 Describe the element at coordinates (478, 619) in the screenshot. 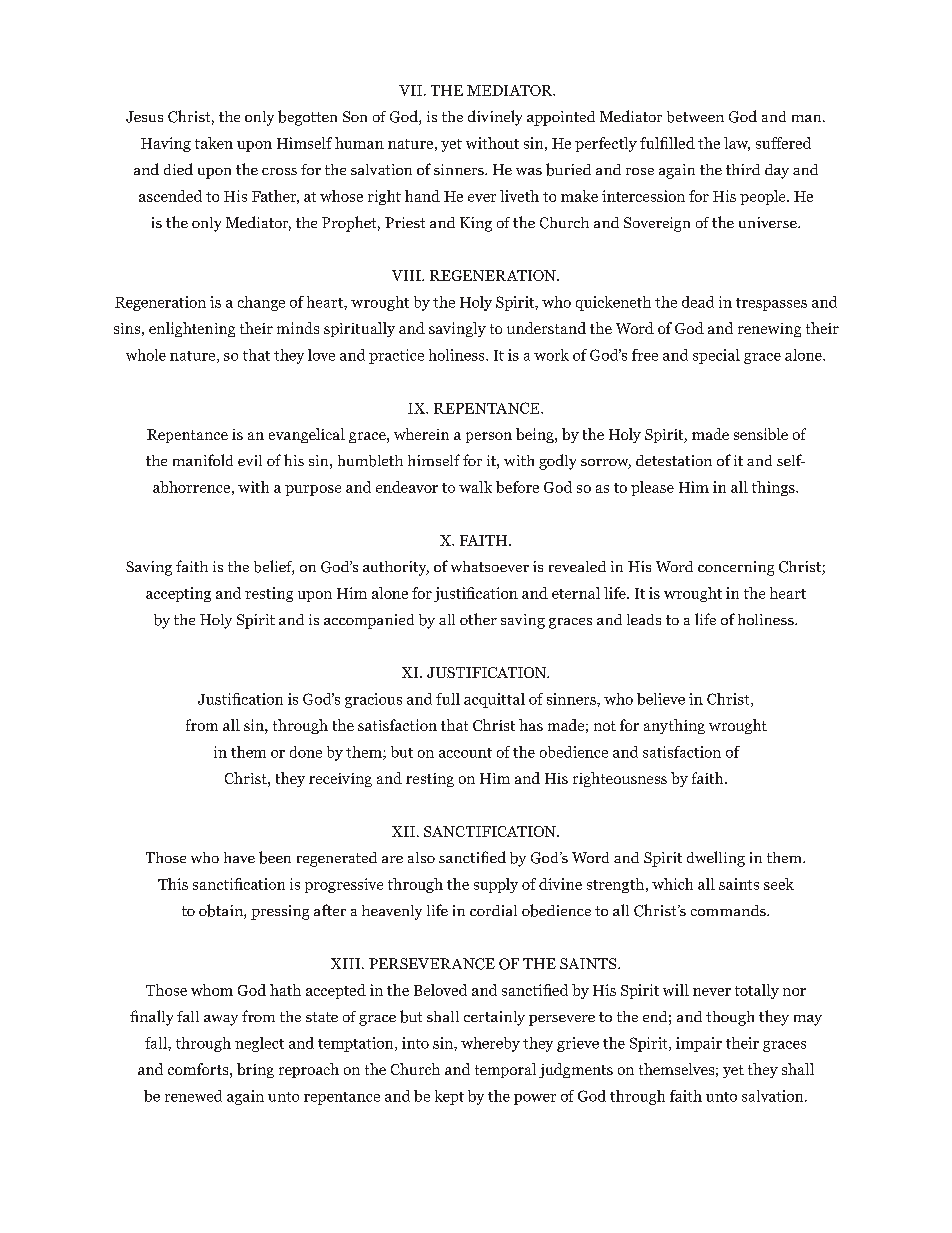

I see `other` at that location.
